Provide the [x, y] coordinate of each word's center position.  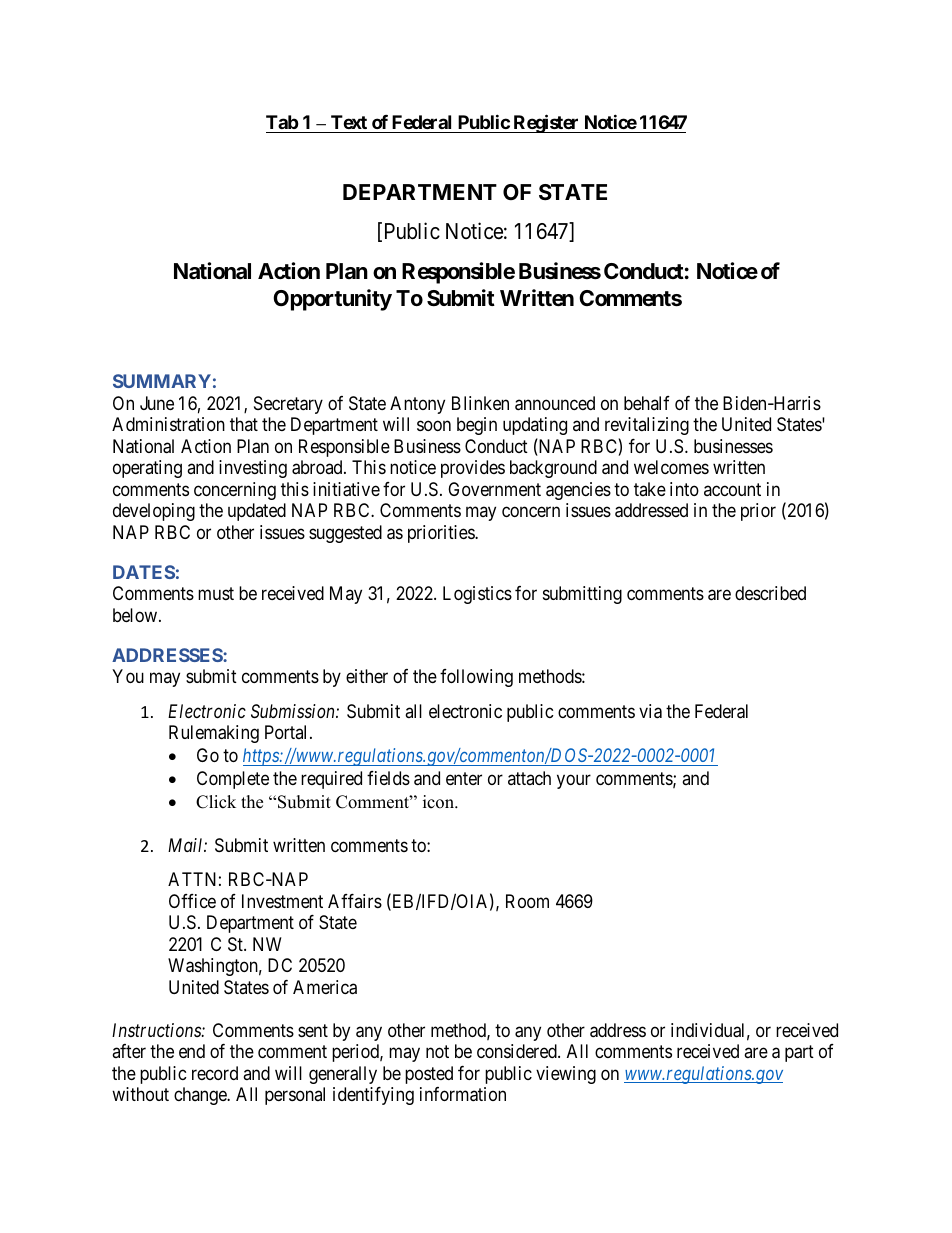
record [215, 1073]
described [770, 593]
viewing [566, 1075]
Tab [282, 122]
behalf [647, 403]
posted [429, 1075]
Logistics [477, 595]
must [216, 593]
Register [546, 123]
